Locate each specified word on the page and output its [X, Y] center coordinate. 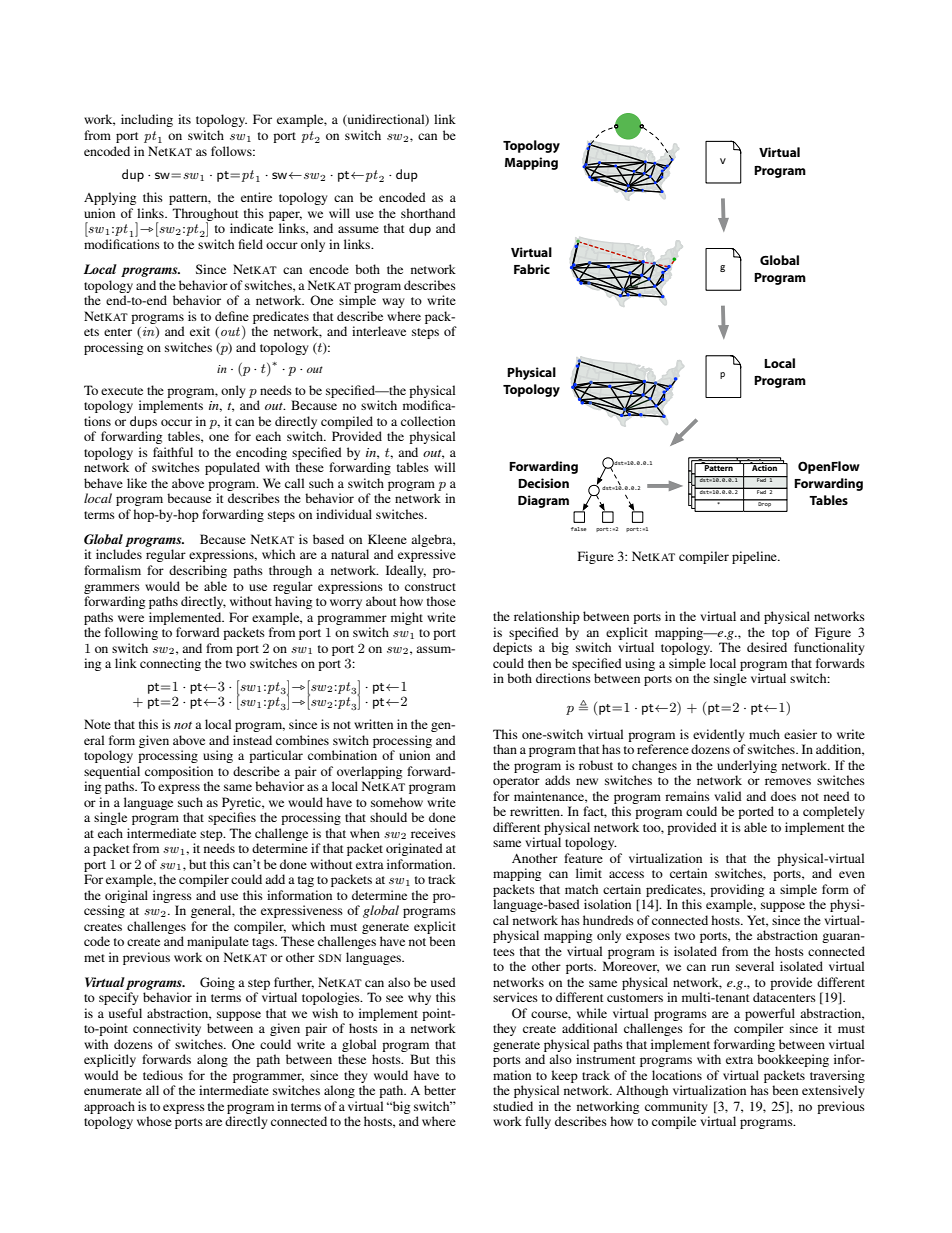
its [184, 119]
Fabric [532, 269]
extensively [833, 1091]
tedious [163, 1075]
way [393, 303]
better [440, 1090]
